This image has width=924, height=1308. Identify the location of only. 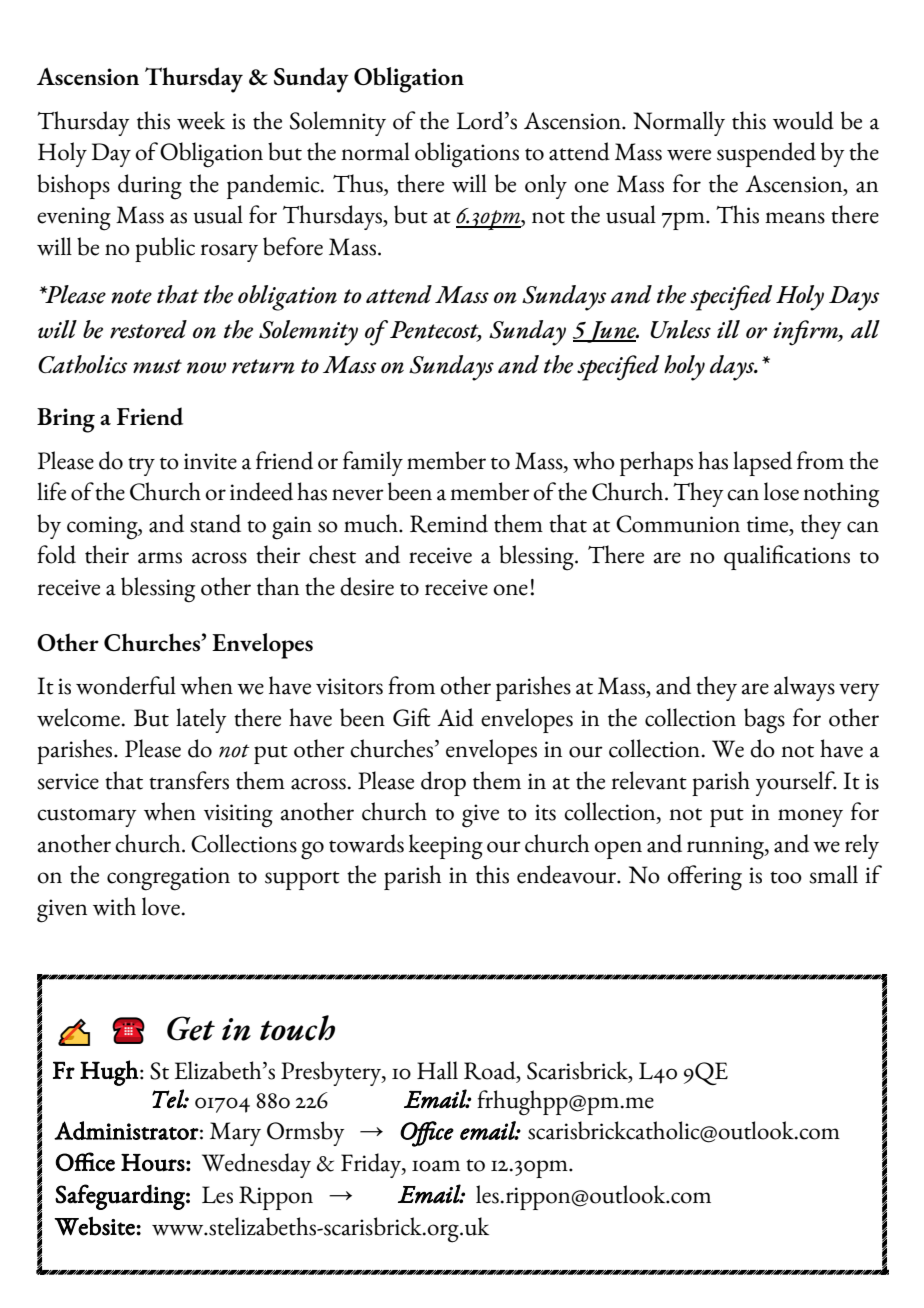
(546, 186).
